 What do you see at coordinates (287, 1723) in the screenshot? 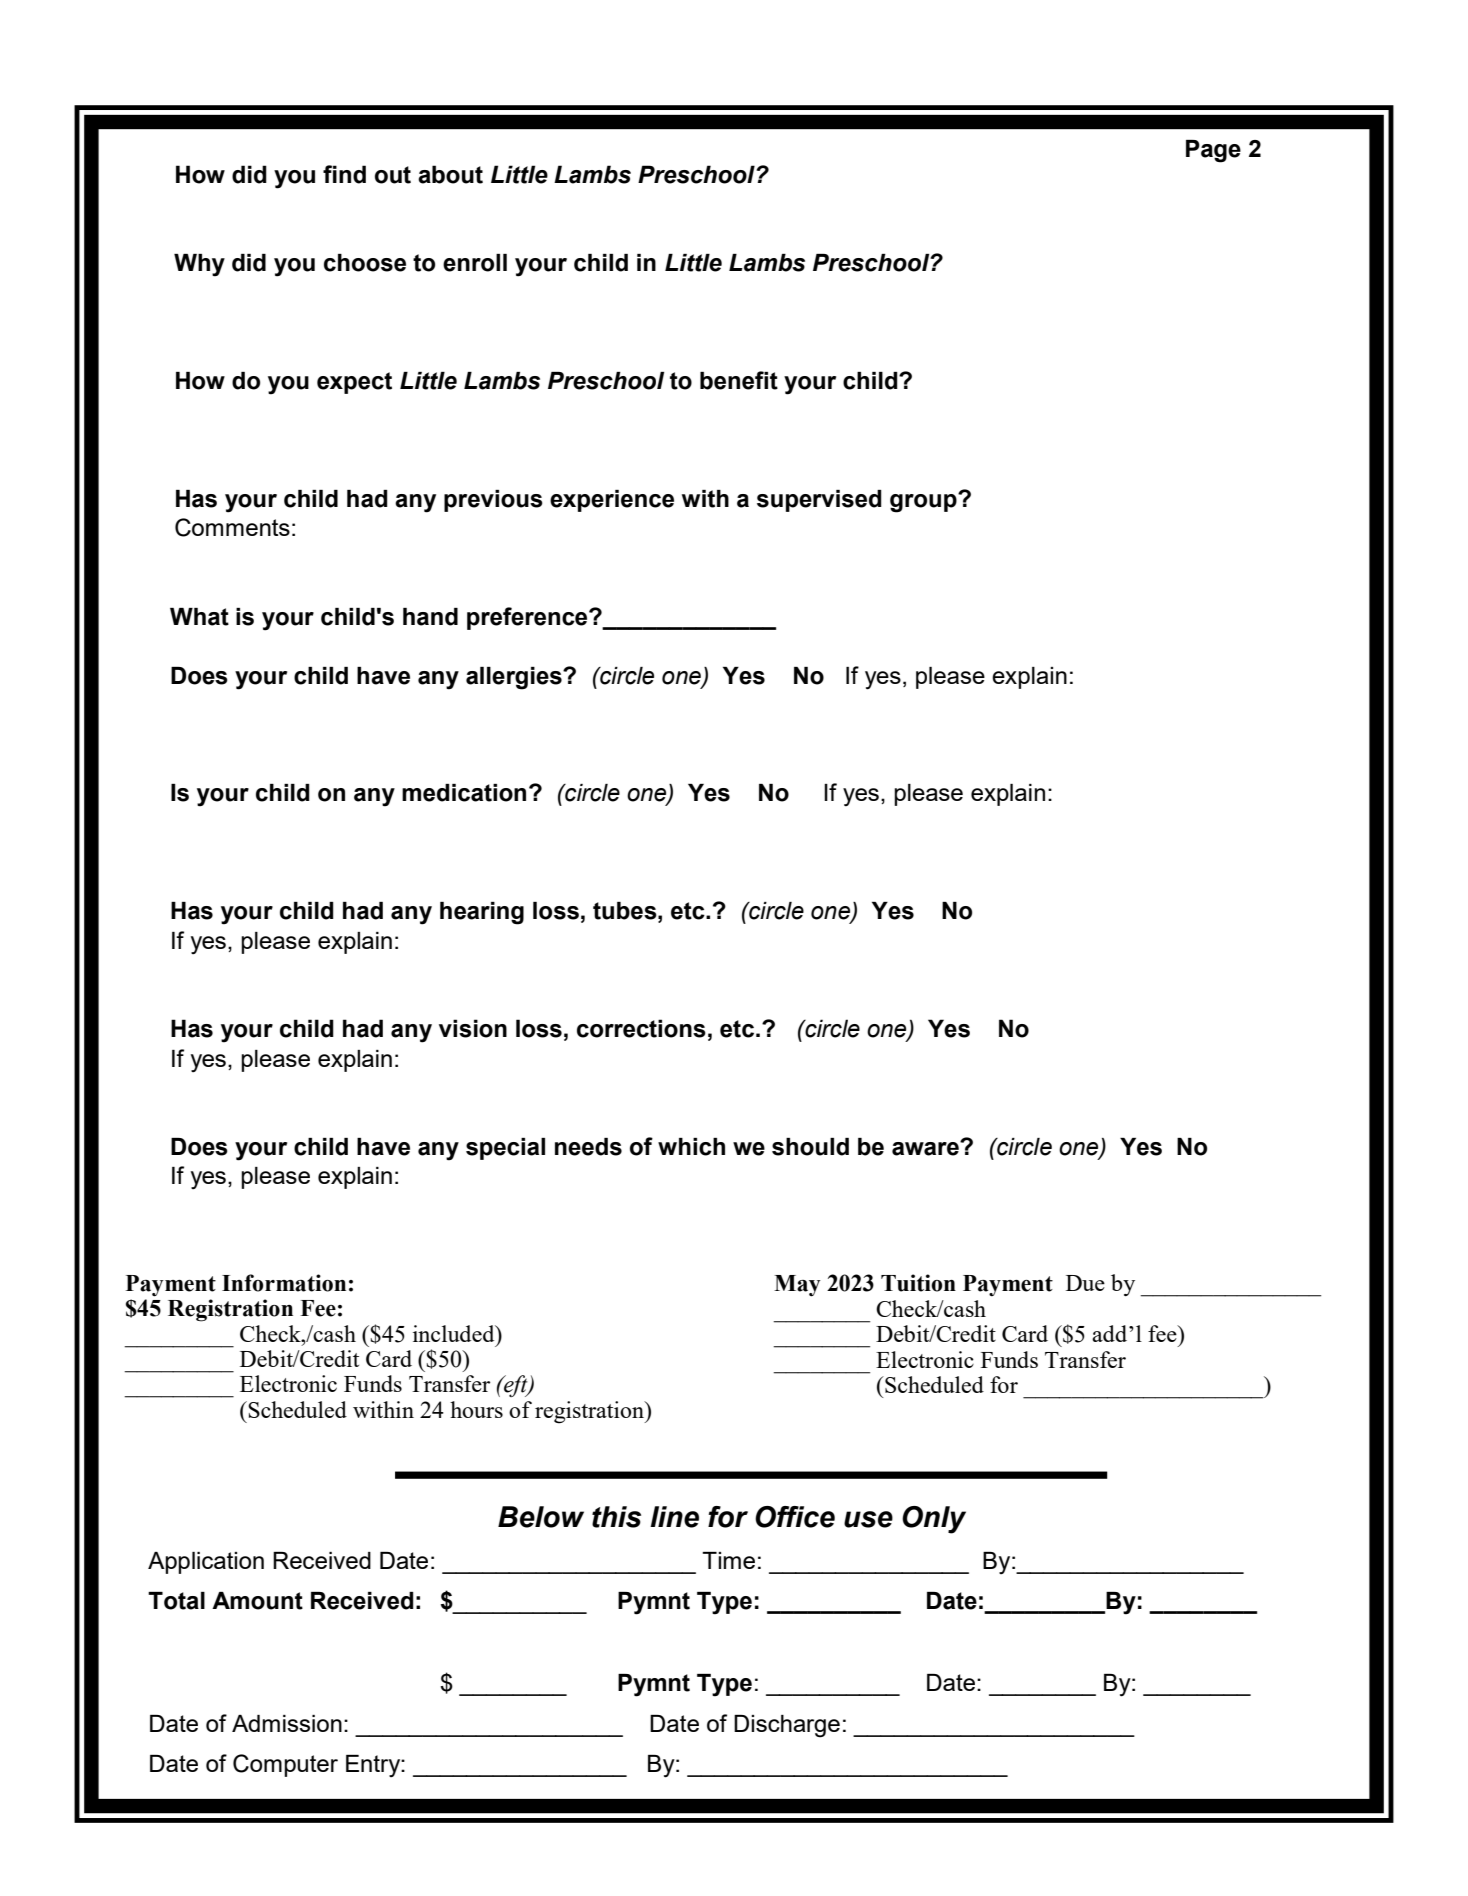
I see `Admission` at bounding box center [287, 1723].
